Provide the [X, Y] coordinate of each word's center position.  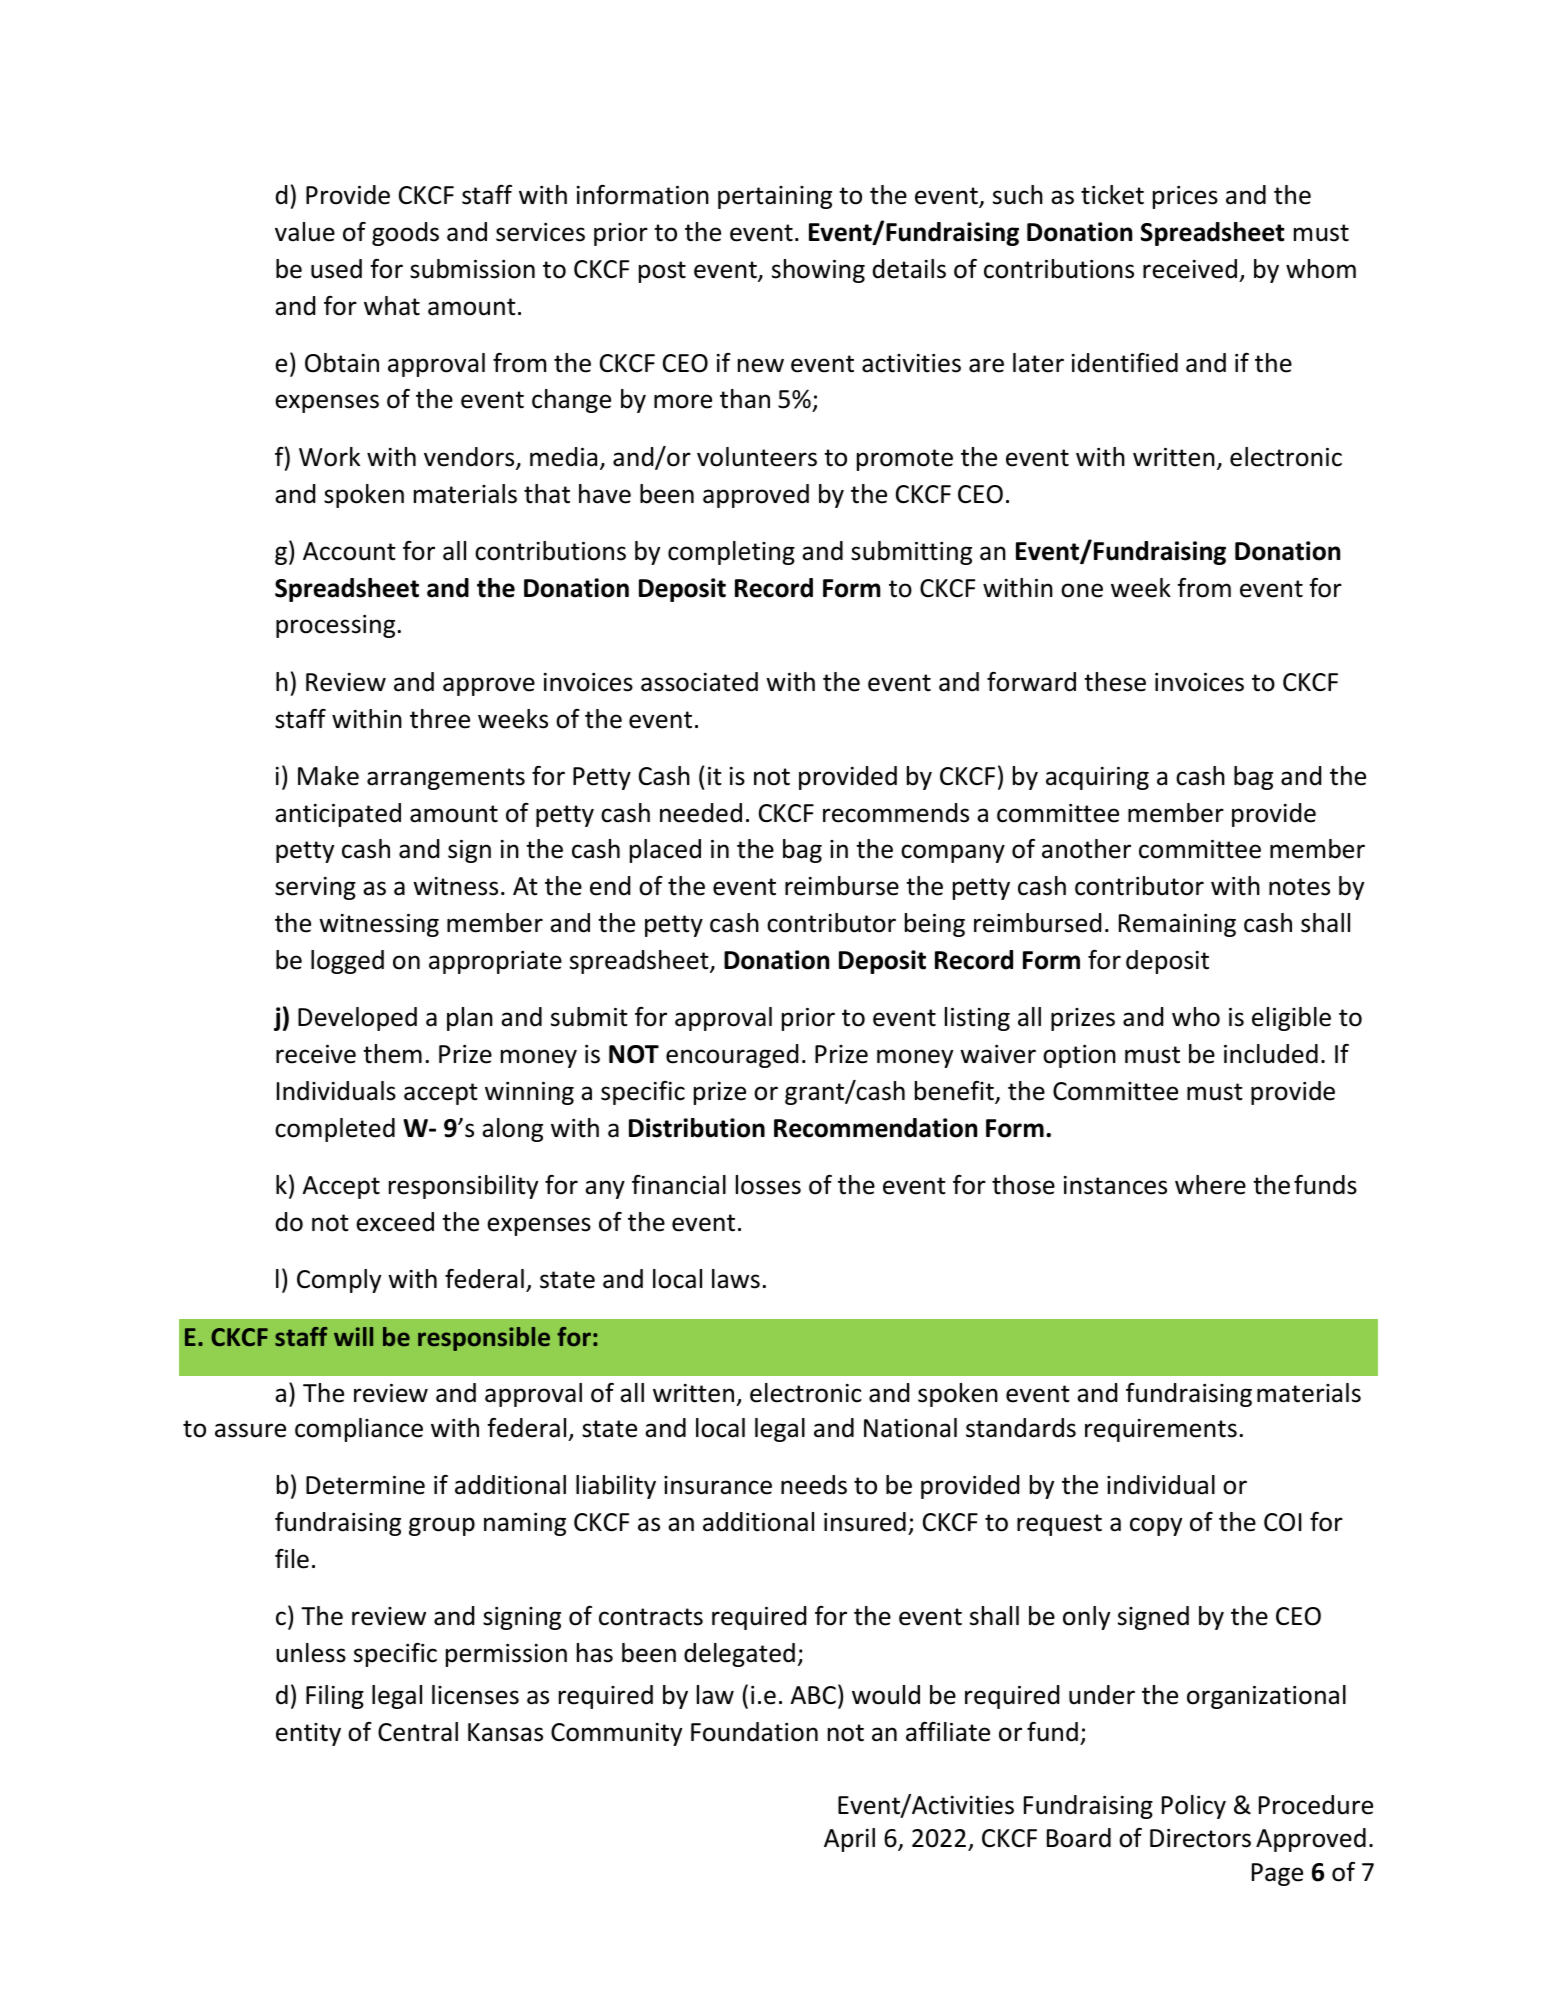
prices [1185, 197]
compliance [359, 1430]
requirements [1161, 1430]
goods [405, 234]
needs [814, 1485]
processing [335, 626]
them [392, 1054]
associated [699, 682]
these [1115, 682]
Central [418, 1732]
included [1271, 1054]
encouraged [732, 1056]
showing [818, 271]
